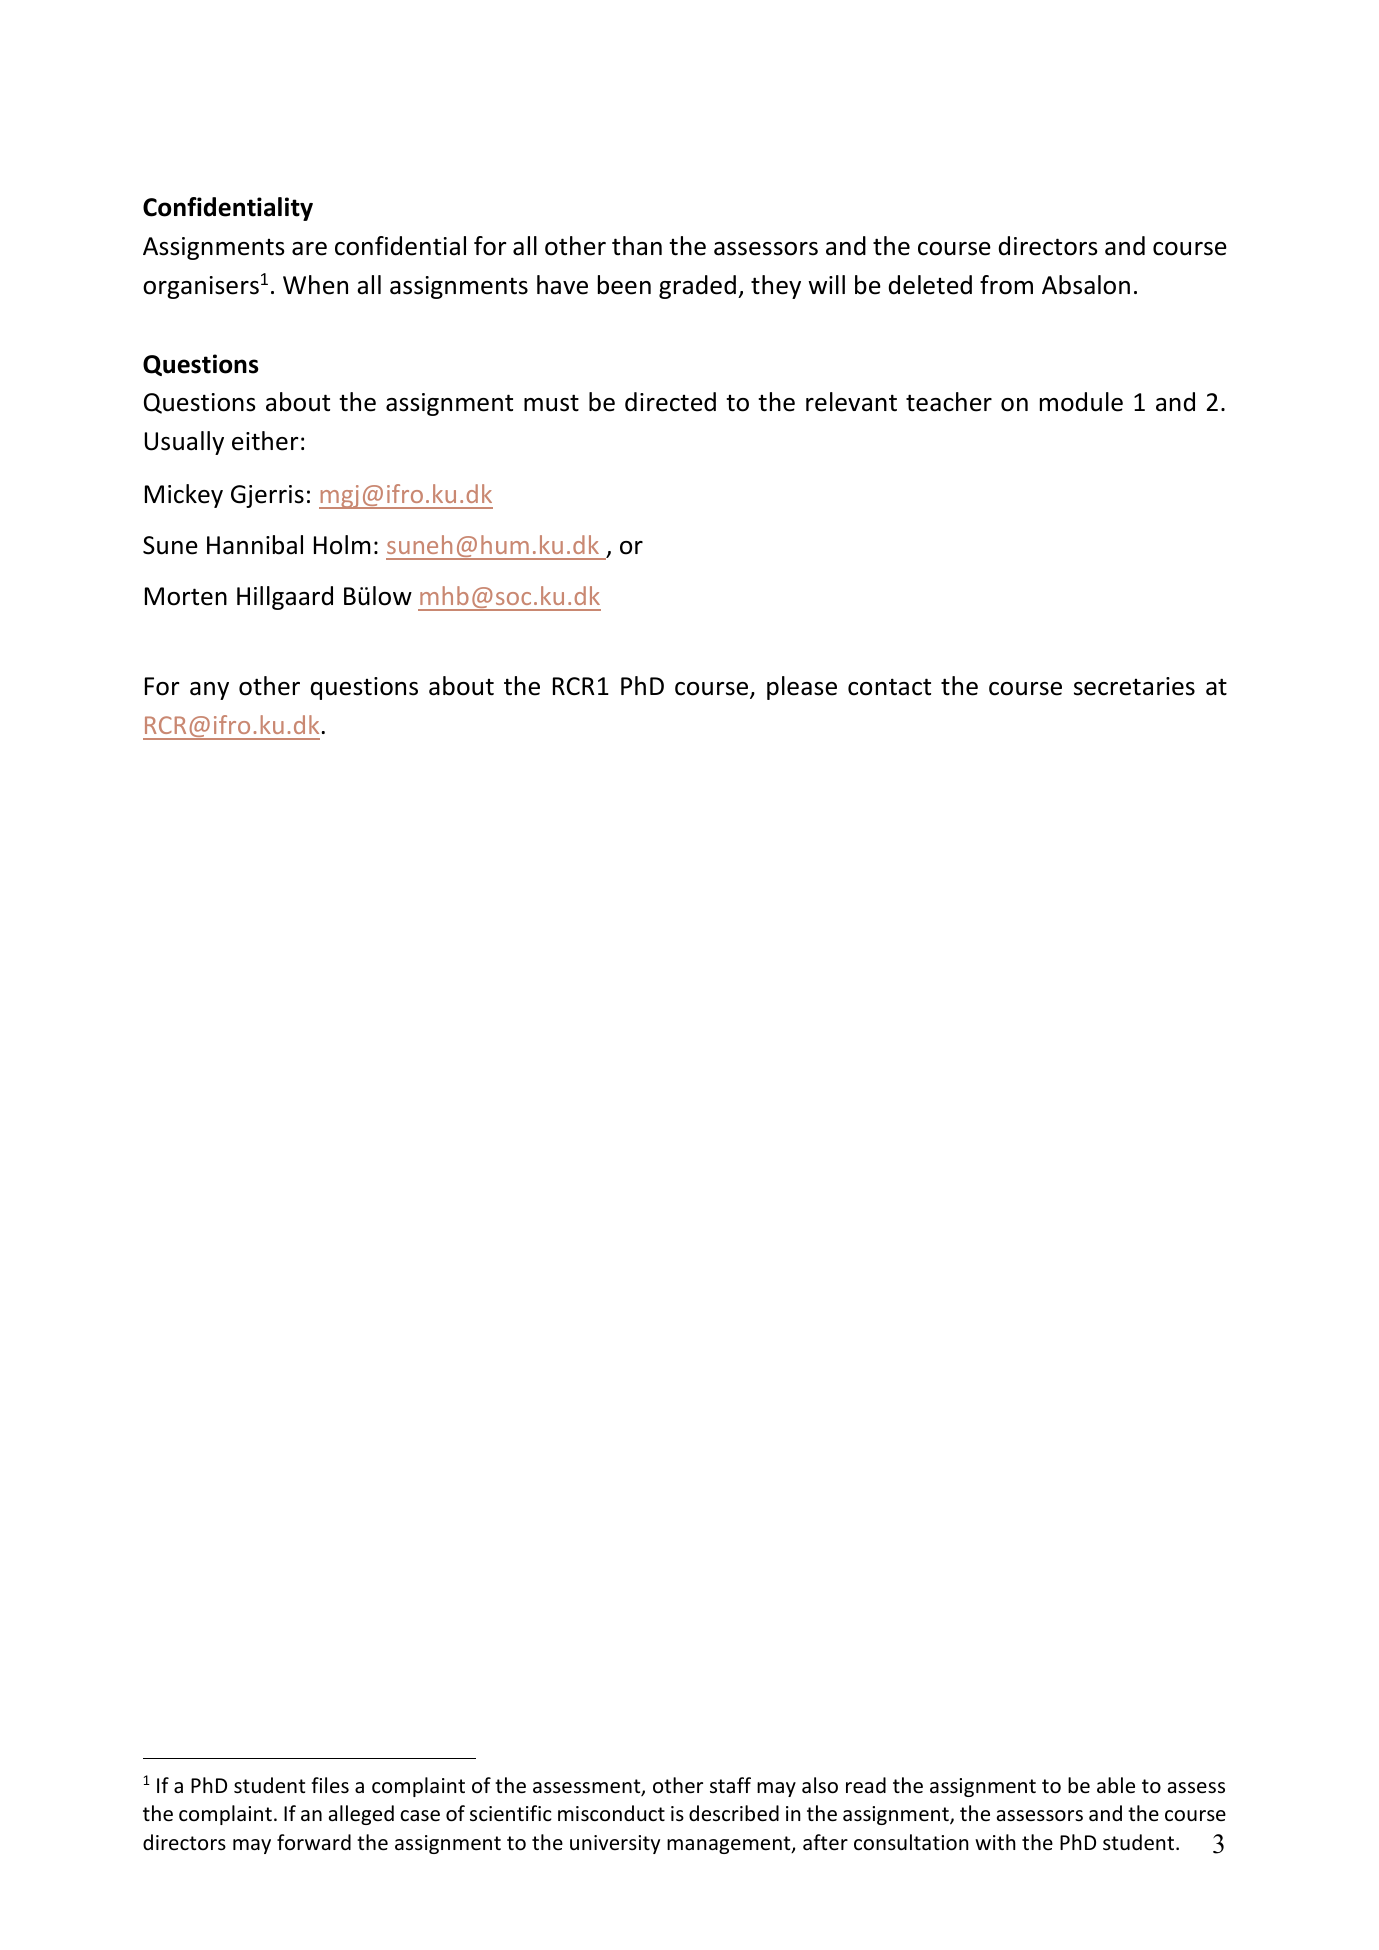 The height and width of the screenshot is (1950, 1379). What do you see at coordinates (802, 688) in the screenshot?
I see `please` at bounding box center [802, 688].
